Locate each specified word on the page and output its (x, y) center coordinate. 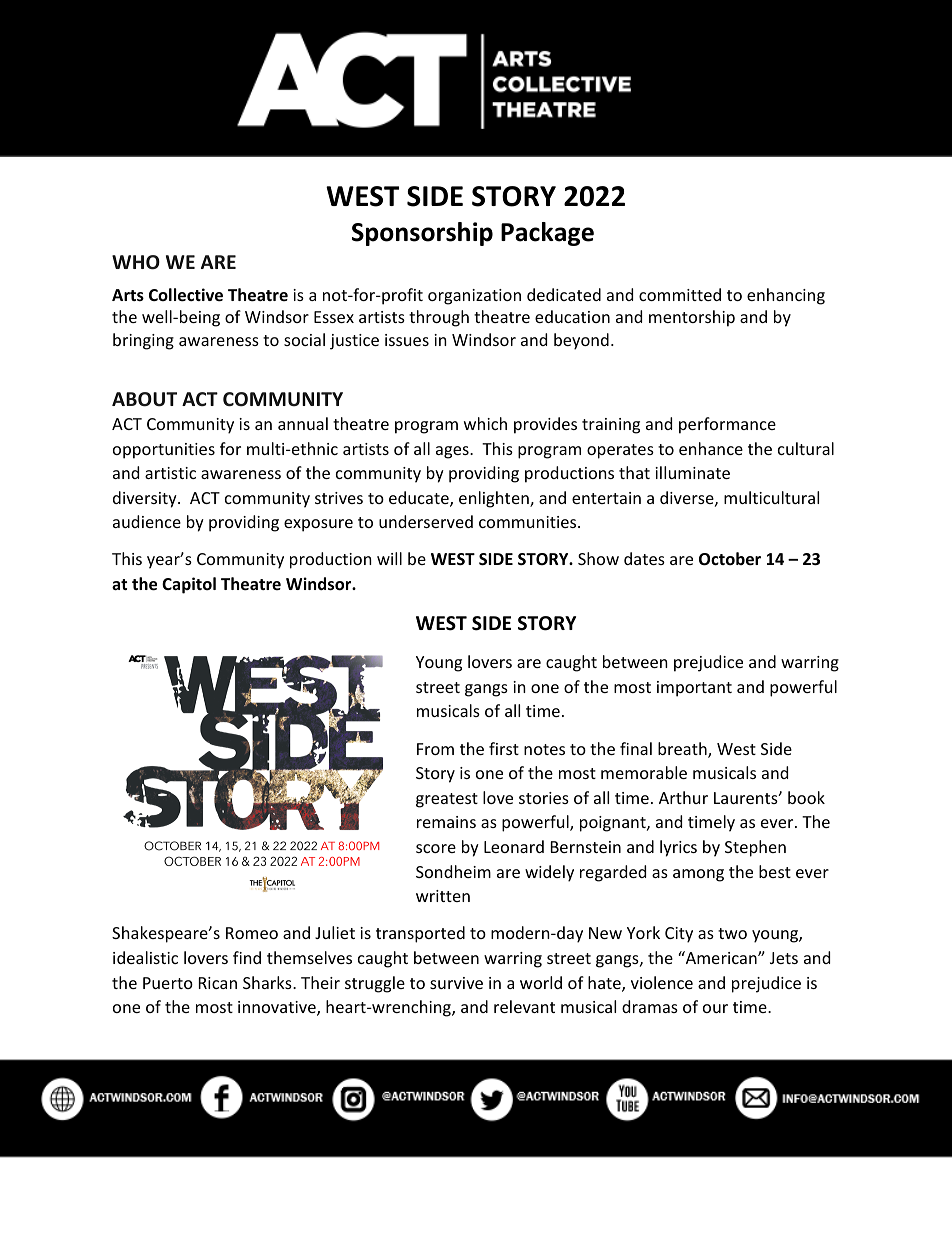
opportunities (164, 451)
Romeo (252, 933)
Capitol (189, 585)
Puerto (168, 983)
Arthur (683, 797)
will (389, 558)
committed (680, 294)
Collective (186, 295)
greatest (447, 800)
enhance (711, 448)
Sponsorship (422, 234)
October (730, 559)
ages (453, 452)
